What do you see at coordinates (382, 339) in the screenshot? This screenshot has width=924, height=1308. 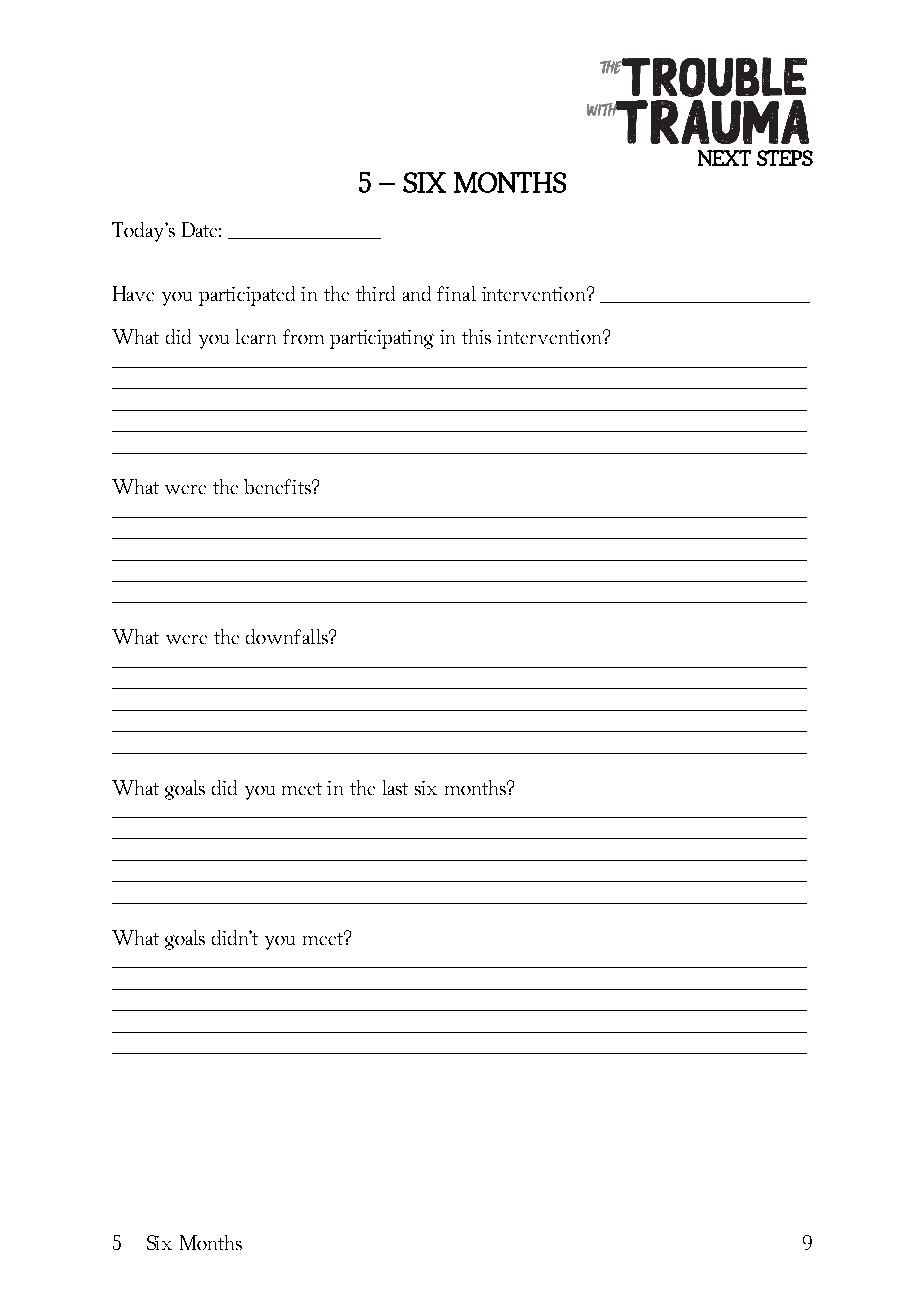 I see `participating` at bounding box center [382, 339].
